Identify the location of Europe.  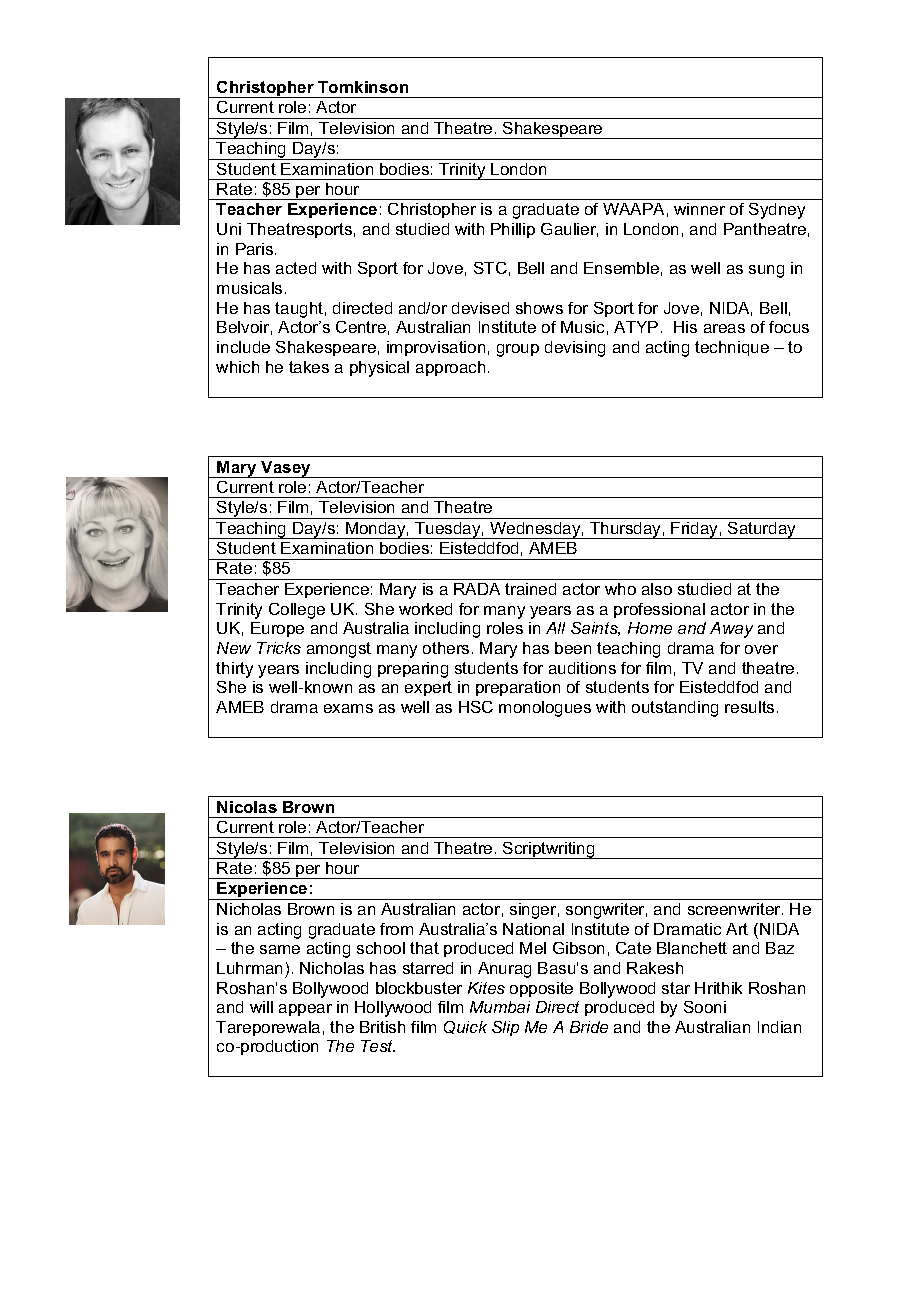
(277, 629).
